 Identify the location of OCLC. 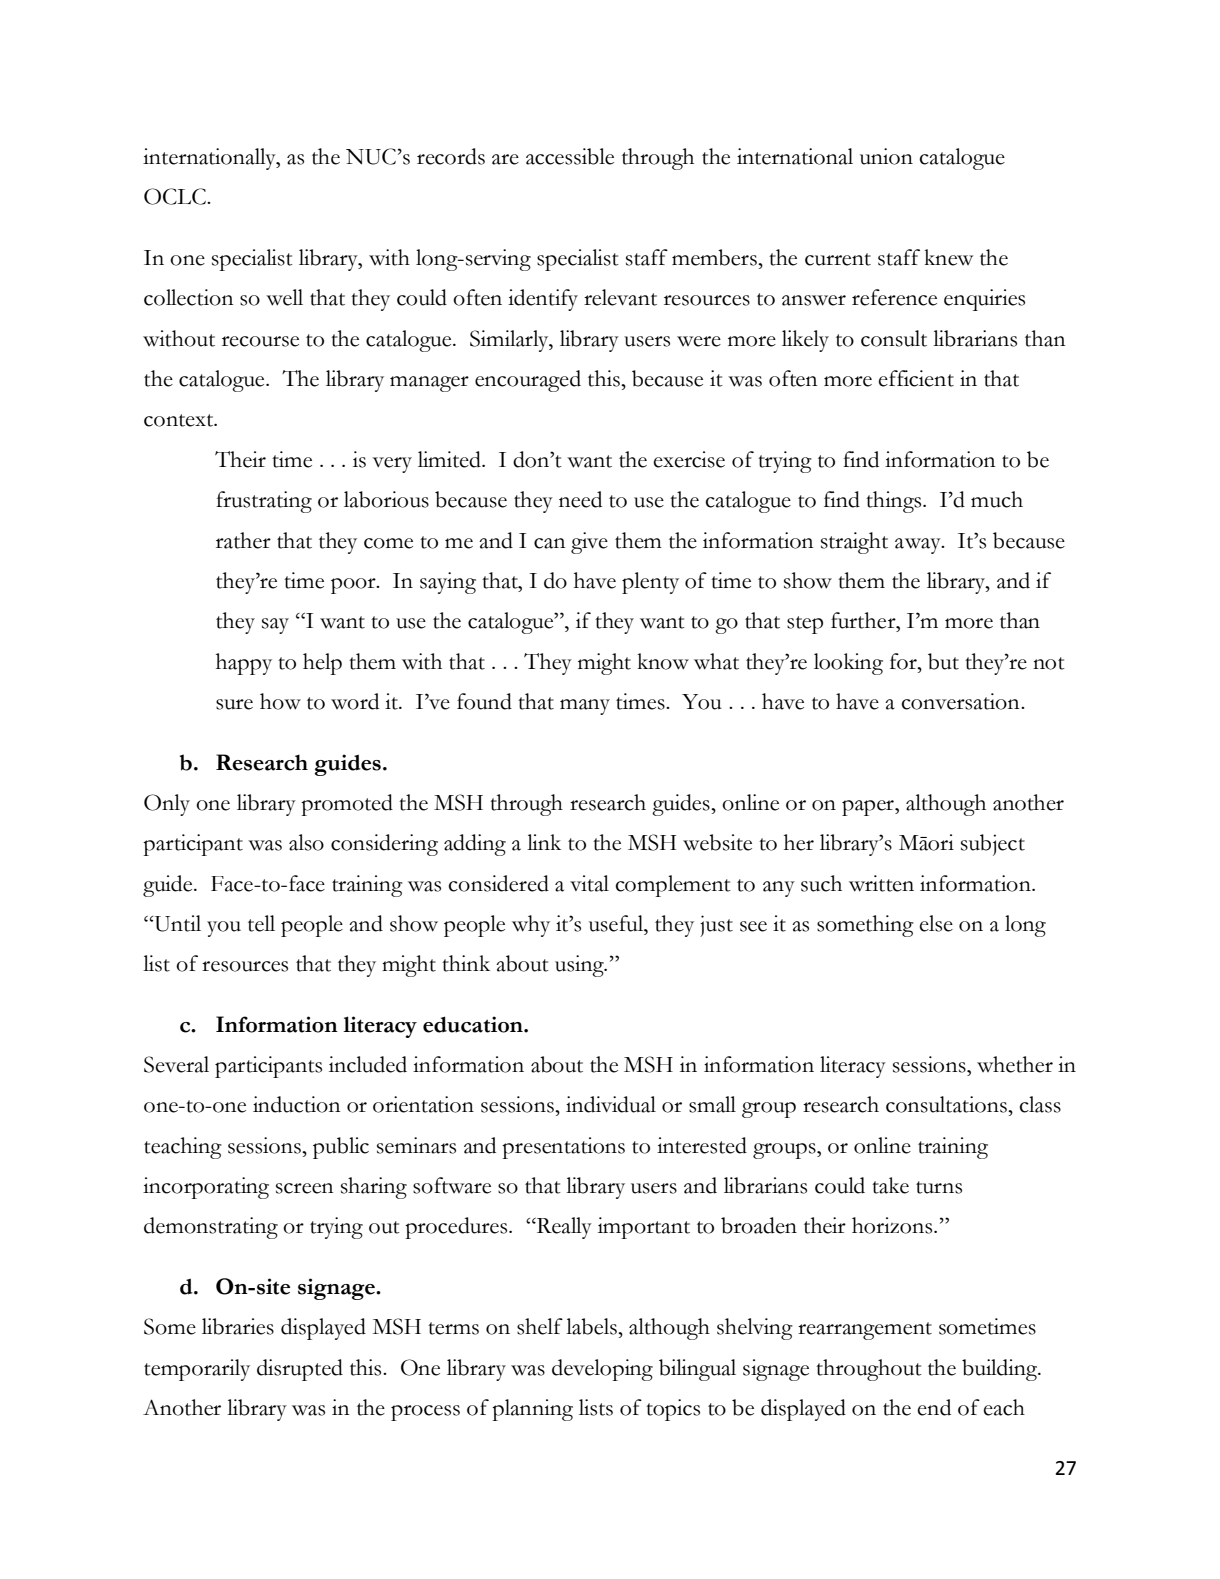
(176, 196).
